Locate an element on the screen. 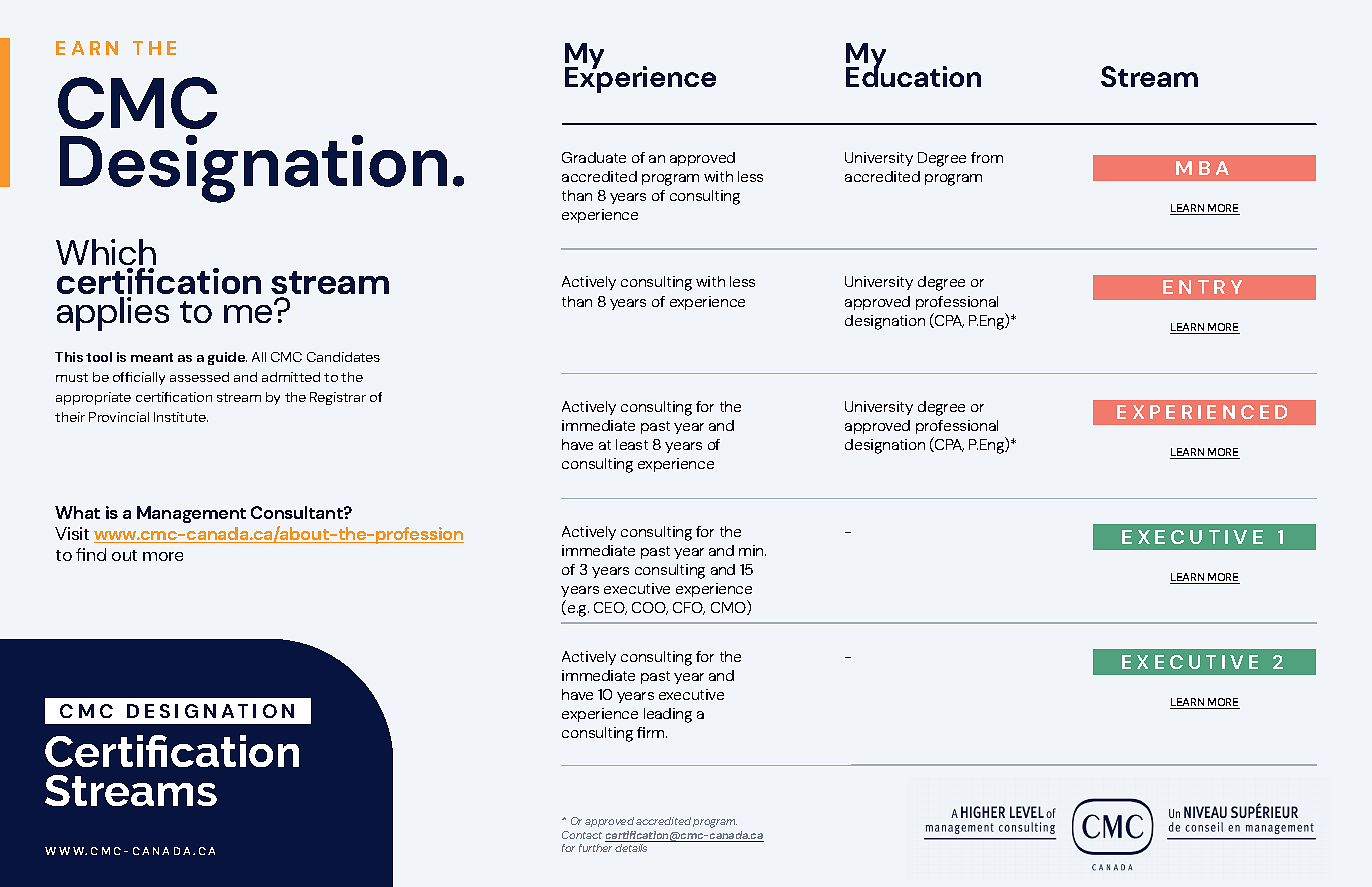  Graduate is located at coordinates (594, 157).
